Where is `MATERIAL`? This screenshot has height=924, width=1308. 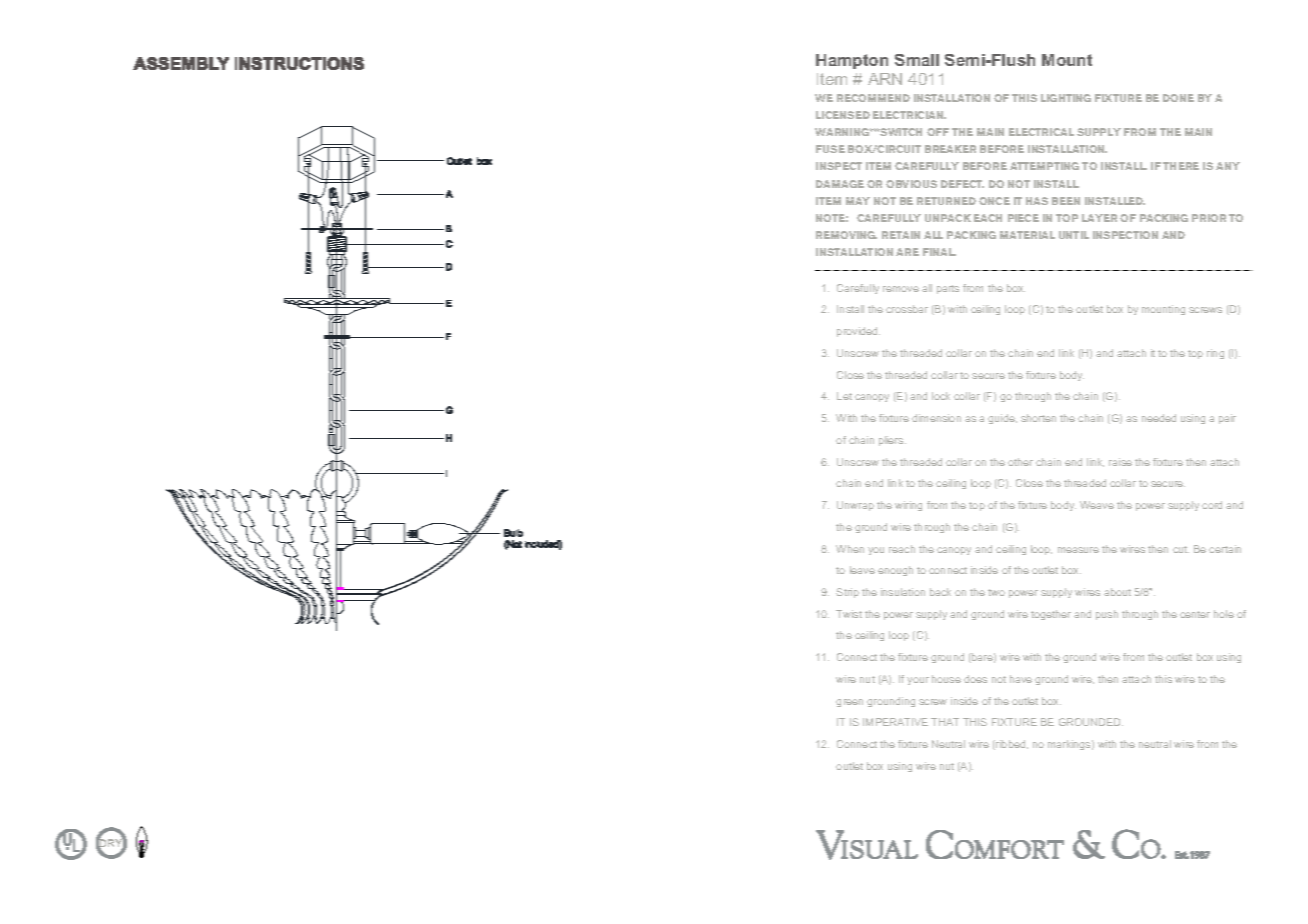
MATERIAL is located at coordinates (1027, 235).
